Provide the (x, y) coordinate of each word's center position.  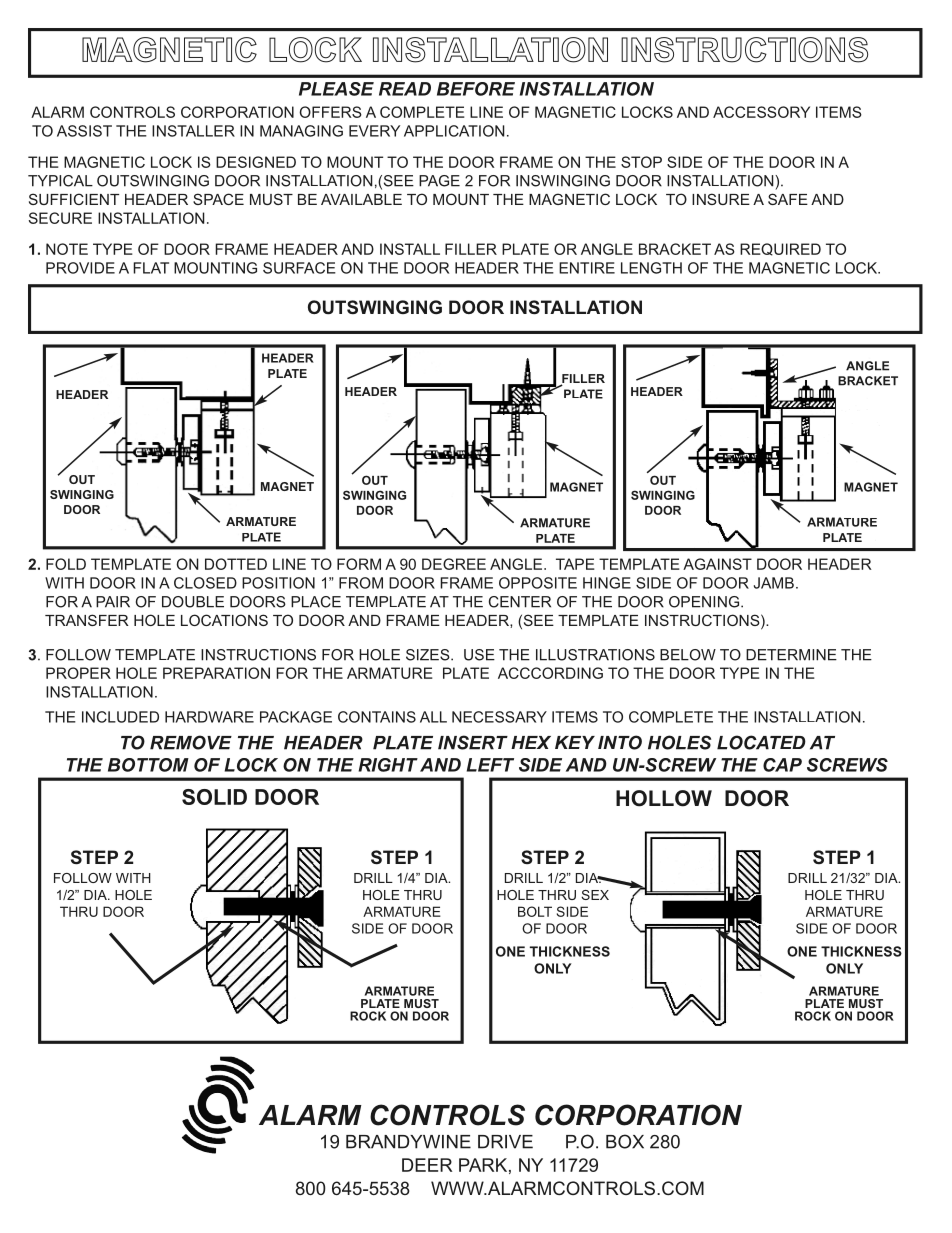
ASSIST (84, 131)
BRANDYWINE (408, 1142)
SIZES (429, 655)
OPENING (704, 602)
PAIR (113, 602)
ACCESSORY (761, 112)
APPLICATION (454, 131)
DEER (427, 1165)
